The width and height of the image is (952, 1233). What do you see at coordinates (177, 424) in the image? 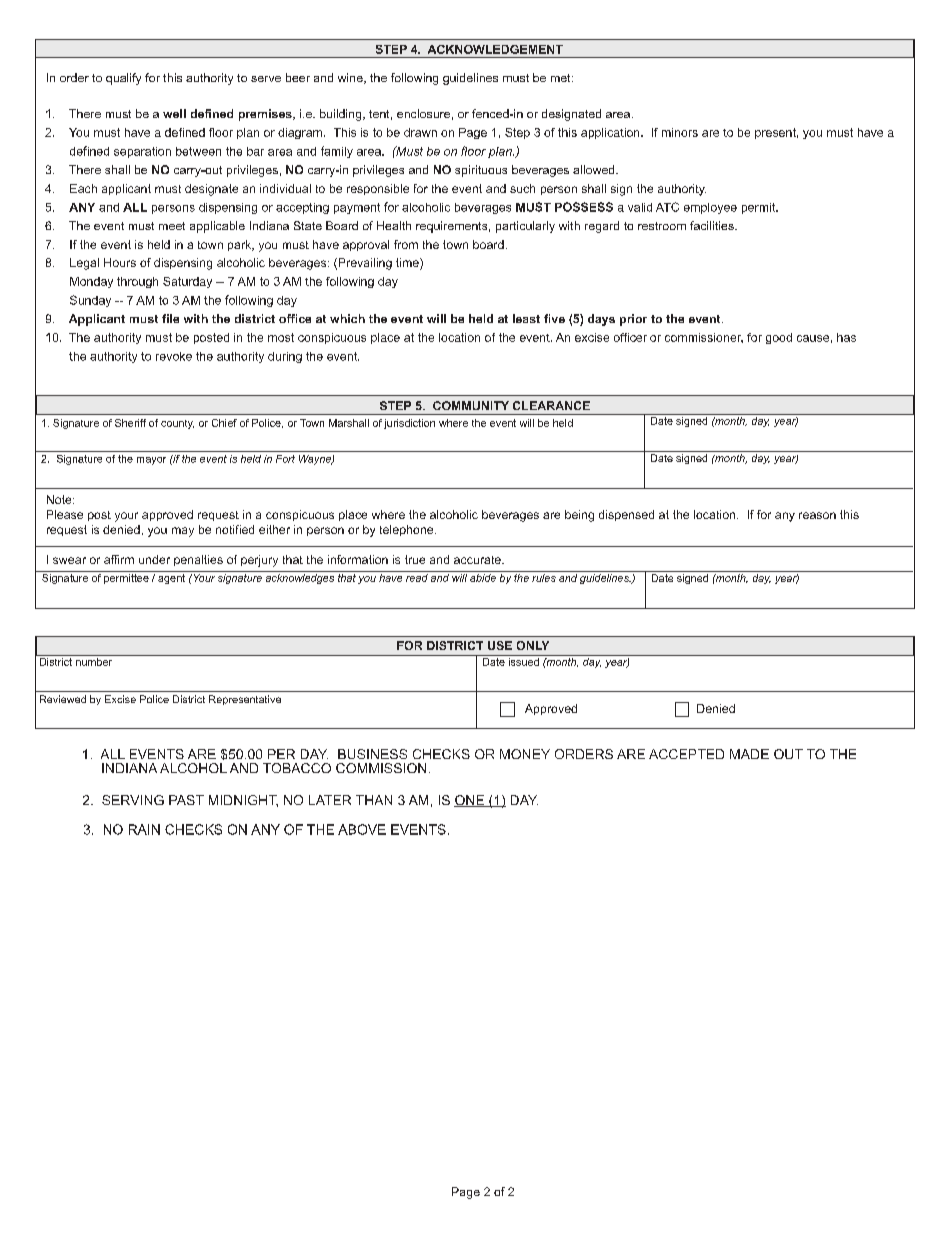
I see `county` at bounding box center [177, 424].
